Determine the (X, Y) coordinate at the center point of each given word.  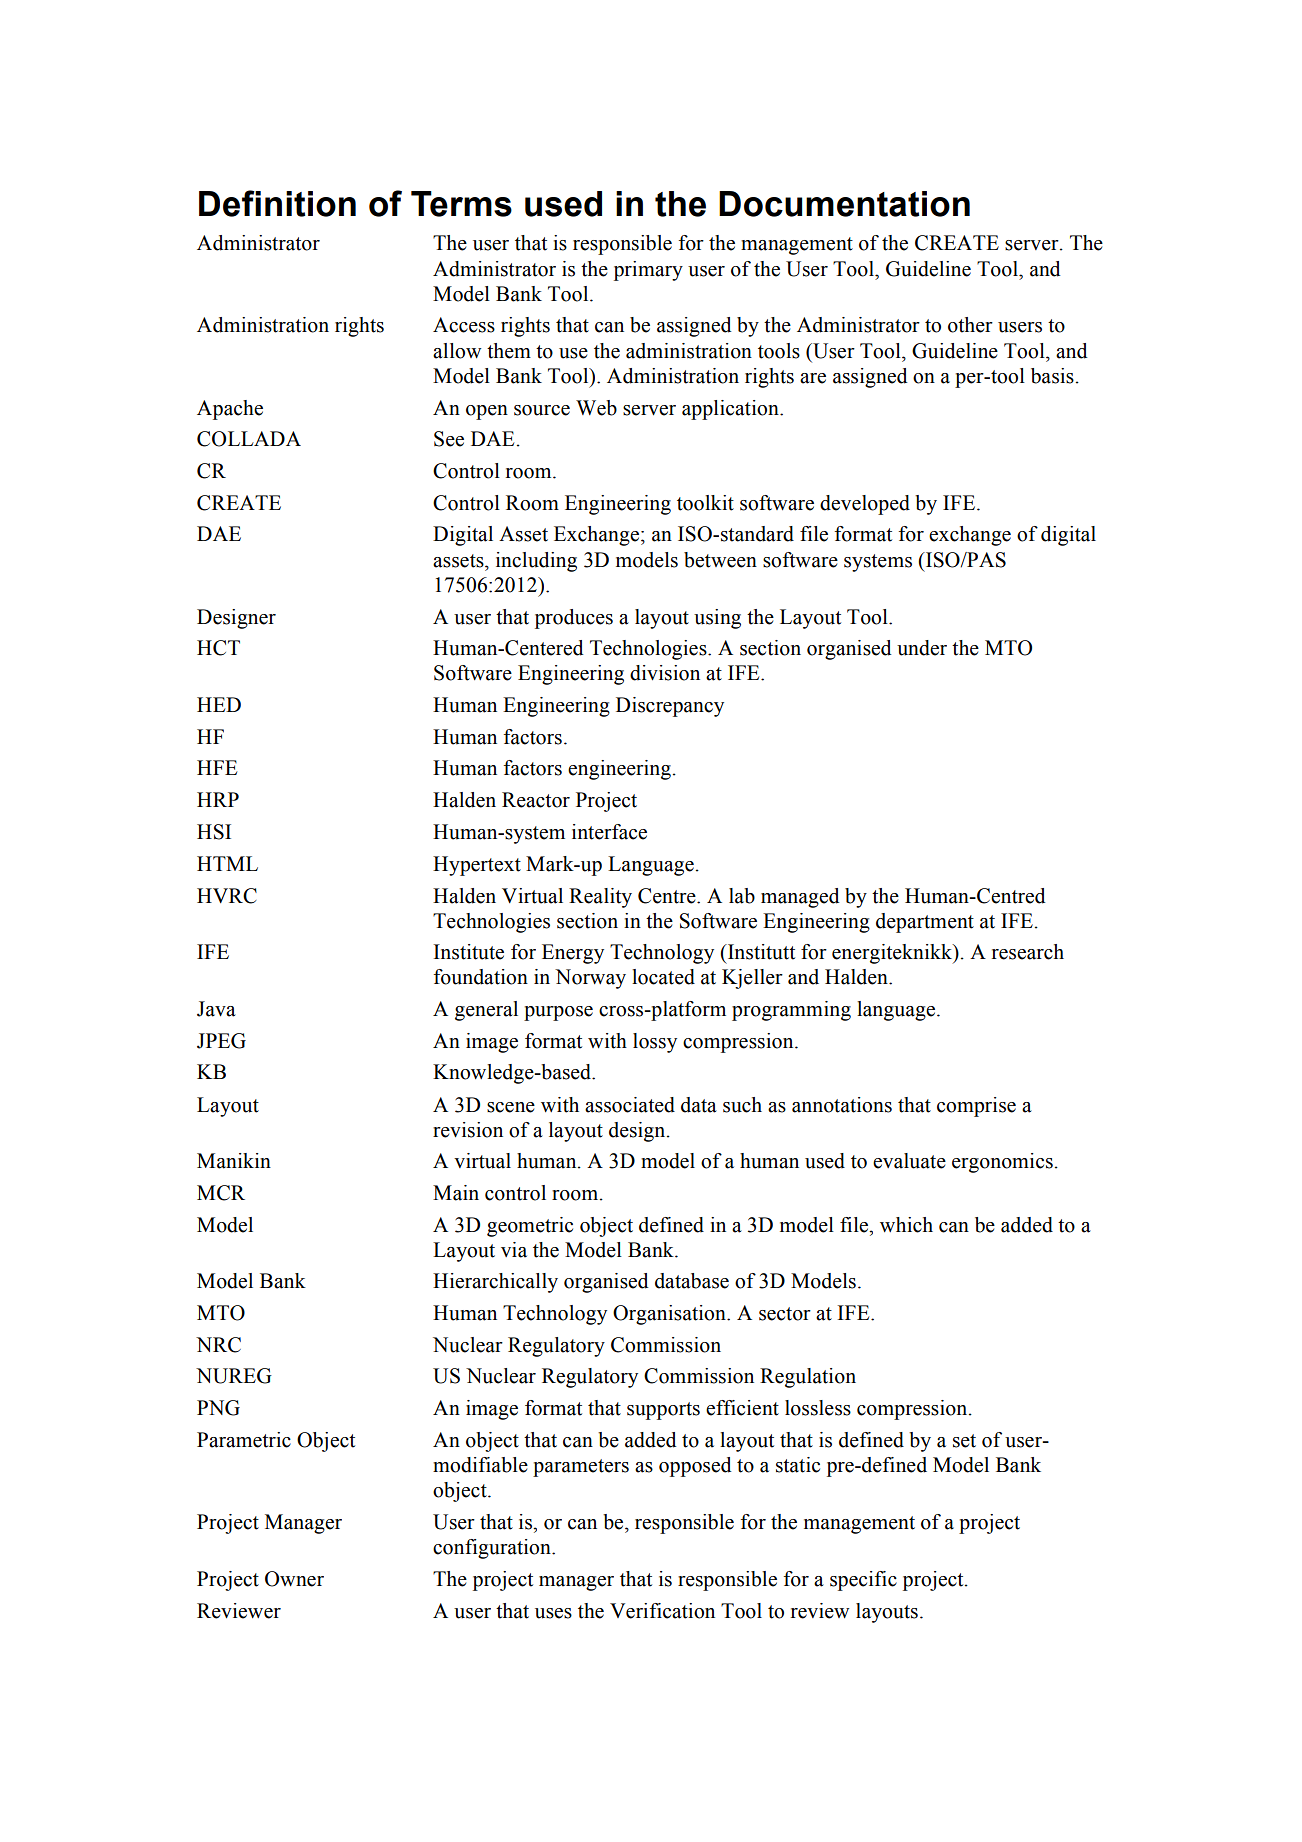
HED (219, 704)
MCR (221, 1193)
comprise (976, 1107)
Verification (662, 1611)
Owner (294, 1579)
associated (630, 1105)
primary (648, 271)
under (922, 648)
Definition (277, 203)
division (665, 673)
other (970, 325)
